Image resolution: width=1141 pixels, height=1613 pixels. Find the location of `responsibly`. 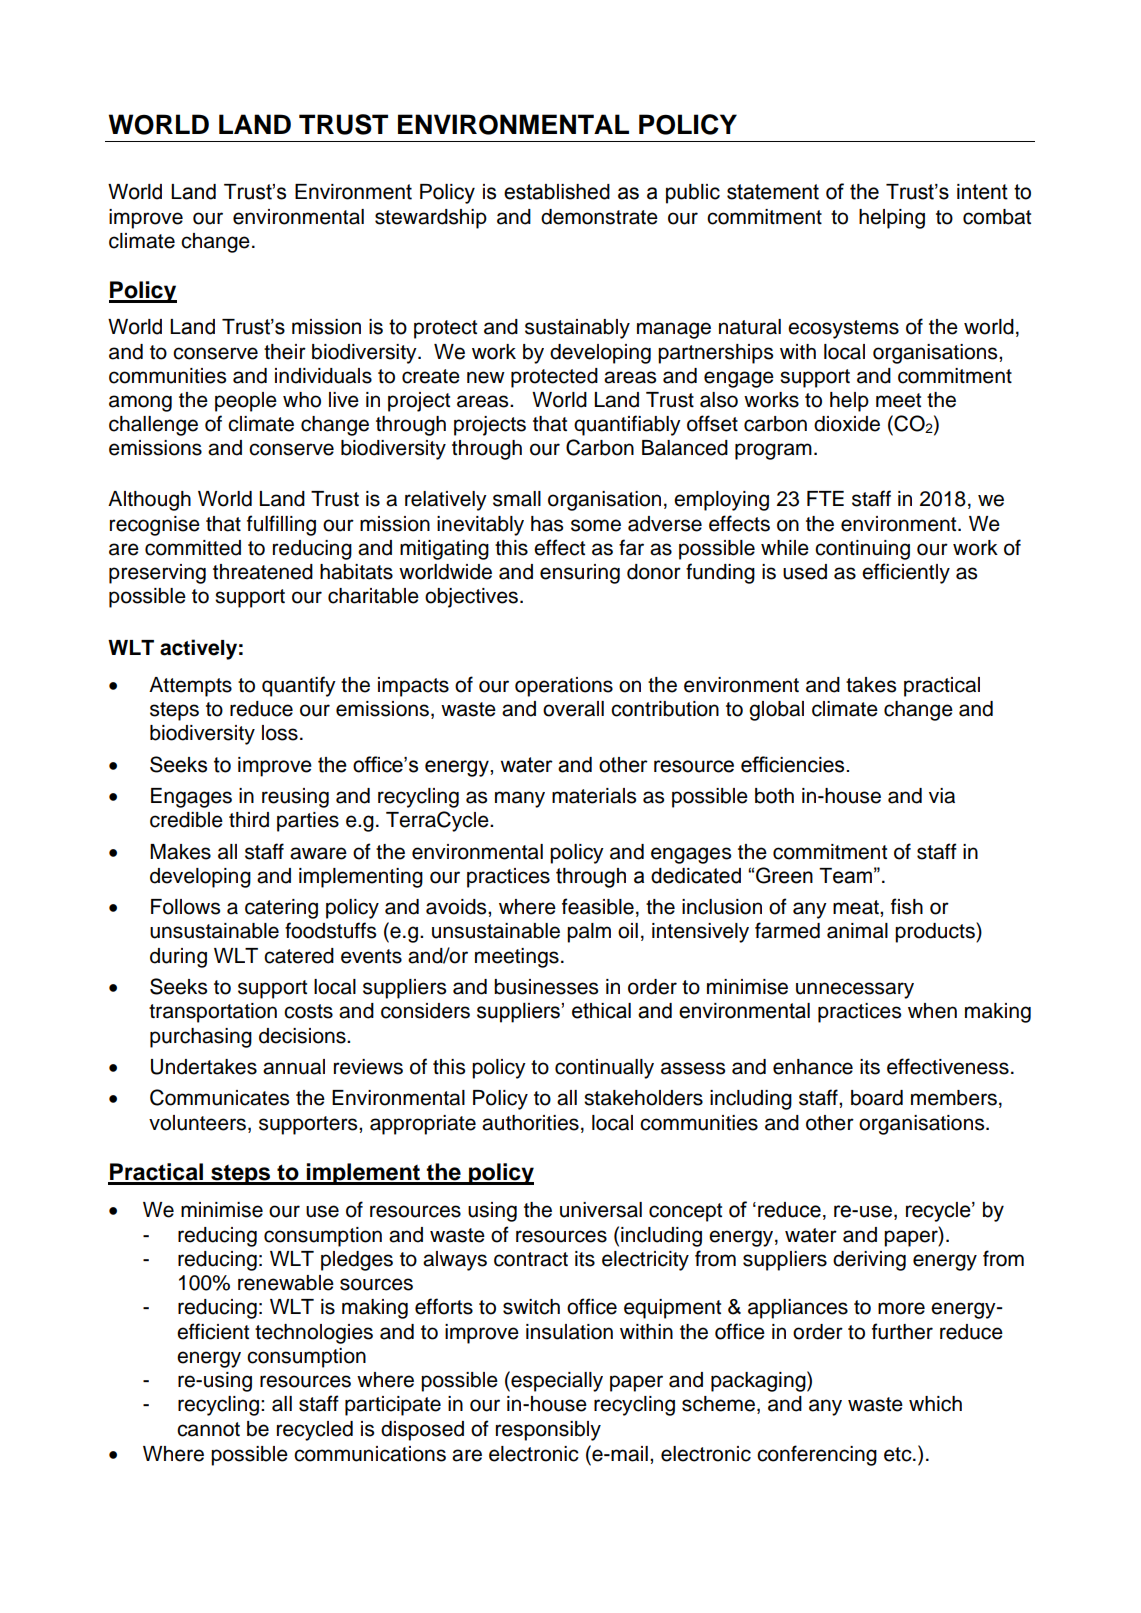

responsibly is located at coordinates (548, 1431).
